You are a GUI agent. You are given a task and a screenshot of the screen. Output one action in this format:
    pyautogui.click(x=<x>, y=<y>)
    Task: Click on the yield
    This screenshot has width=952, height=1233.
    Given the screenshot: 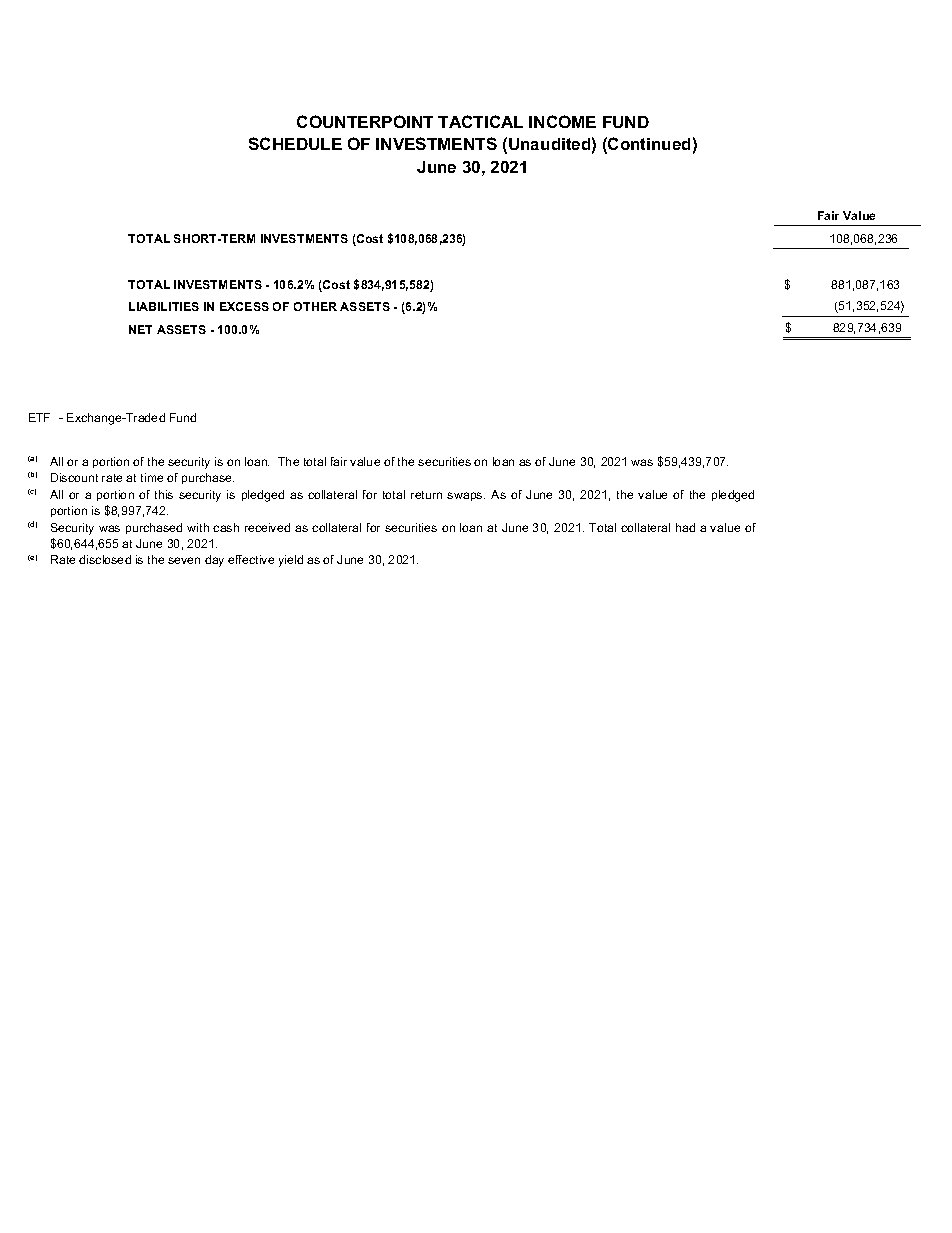 What is the action you would take?
    pyautogui.click(x=291, y=561)
